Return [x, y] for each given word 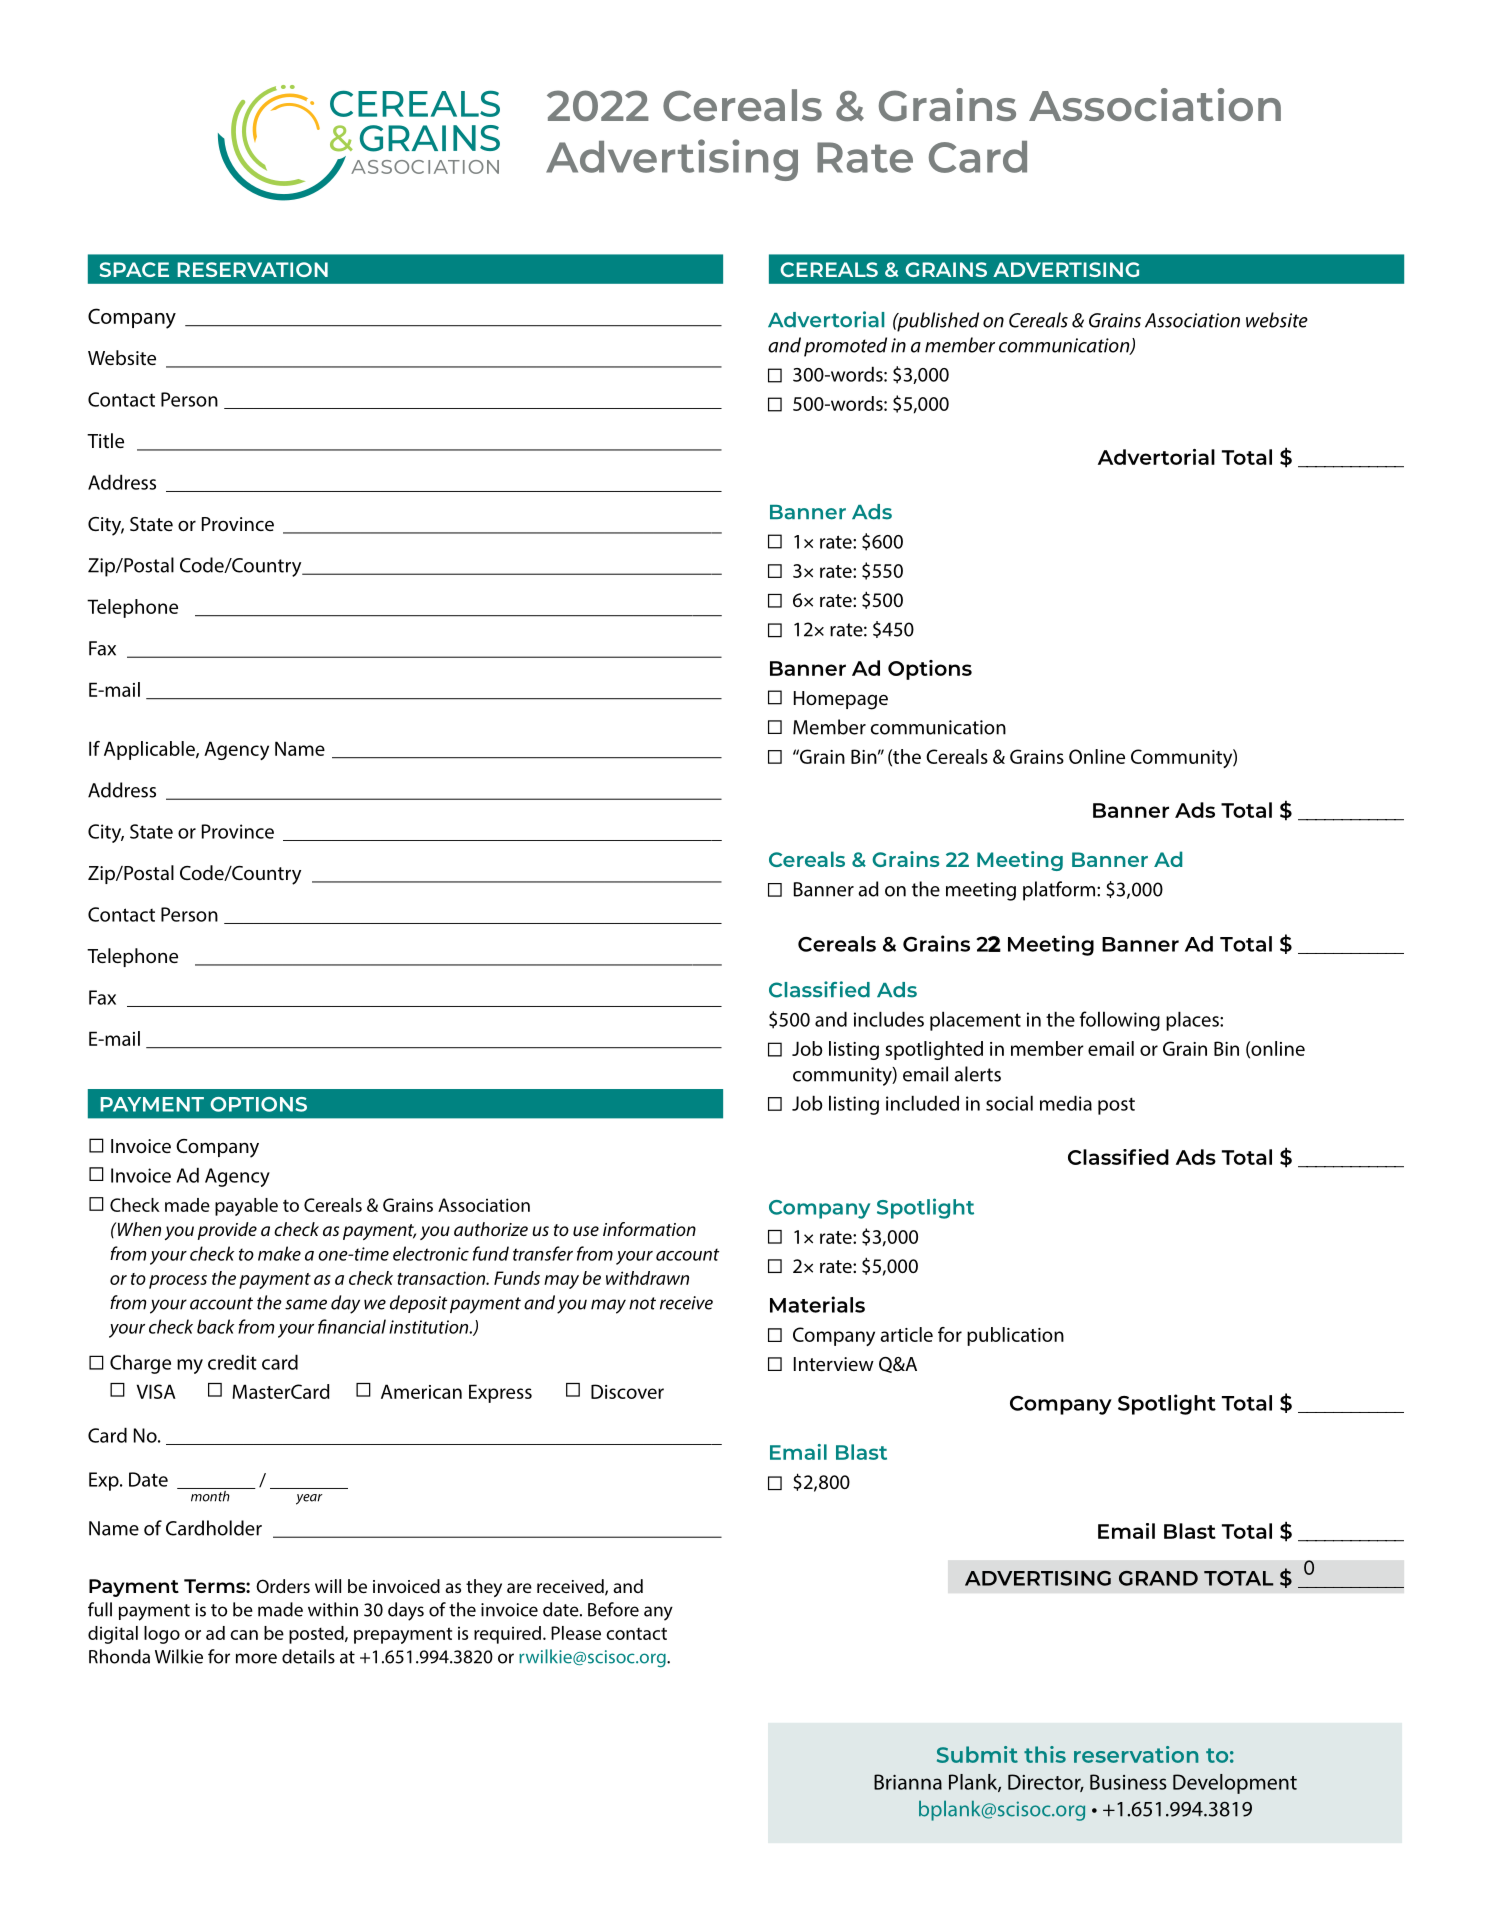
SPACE [134, 269]
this [1045, 1754]
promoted [845, 347]
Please [576, 1633]
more [256, 1658]
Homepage [841, 700]
